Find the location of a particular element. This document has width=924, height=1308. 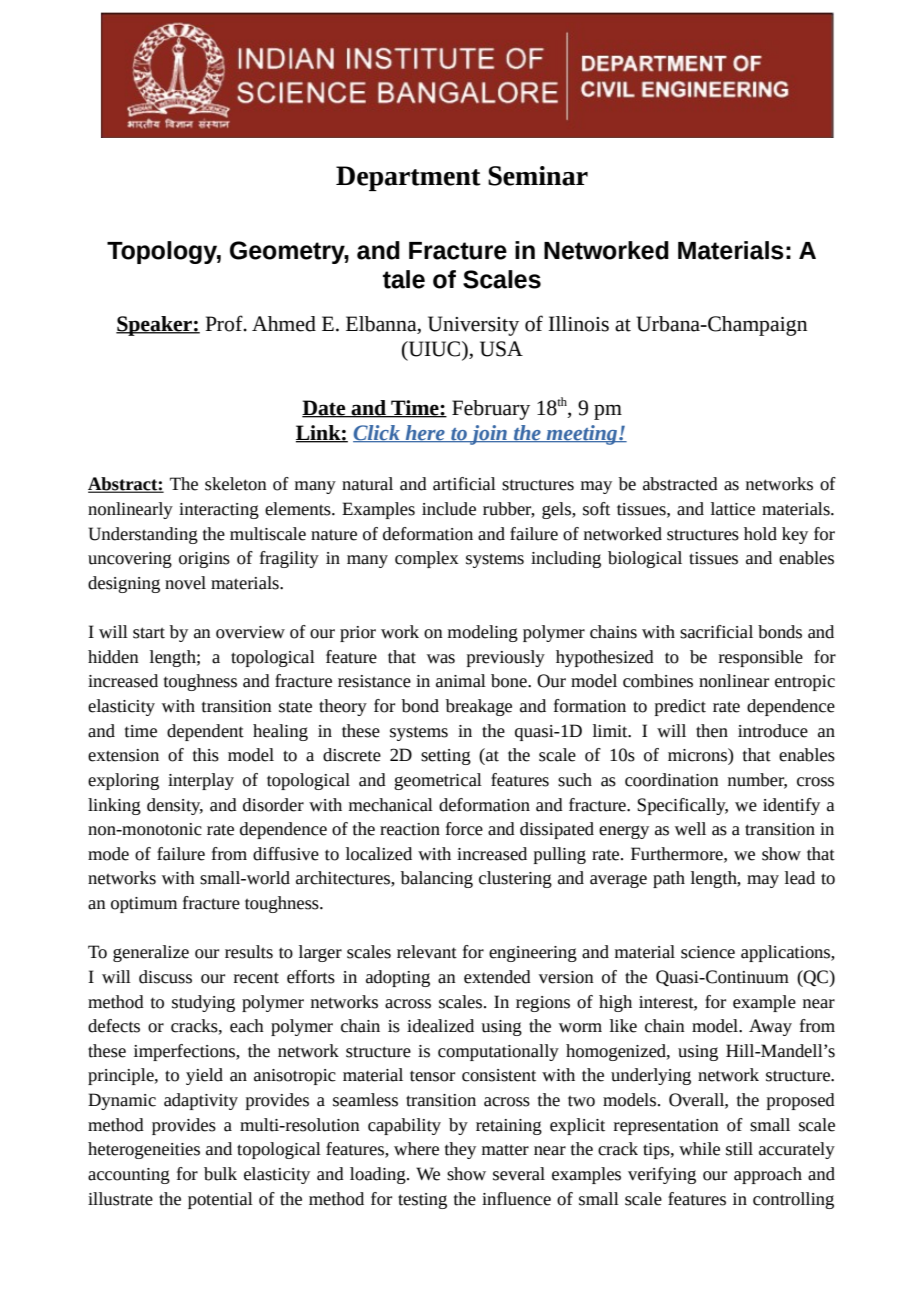

still is located at coordinates (739, 1149).
